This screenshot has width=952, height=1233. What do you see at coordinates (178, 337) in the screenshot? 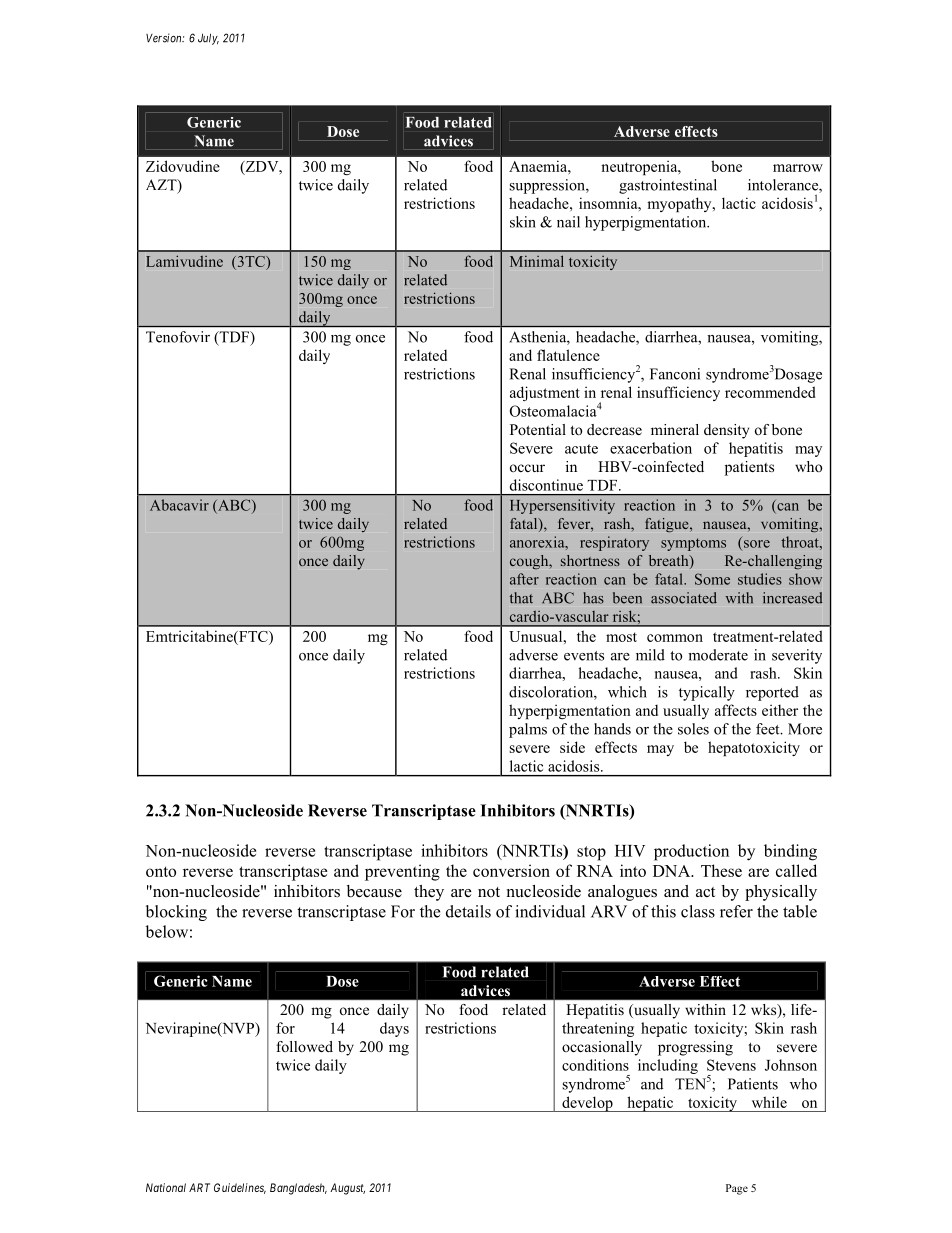
I see `Tenofovir` at bounding box center [178, 337].
